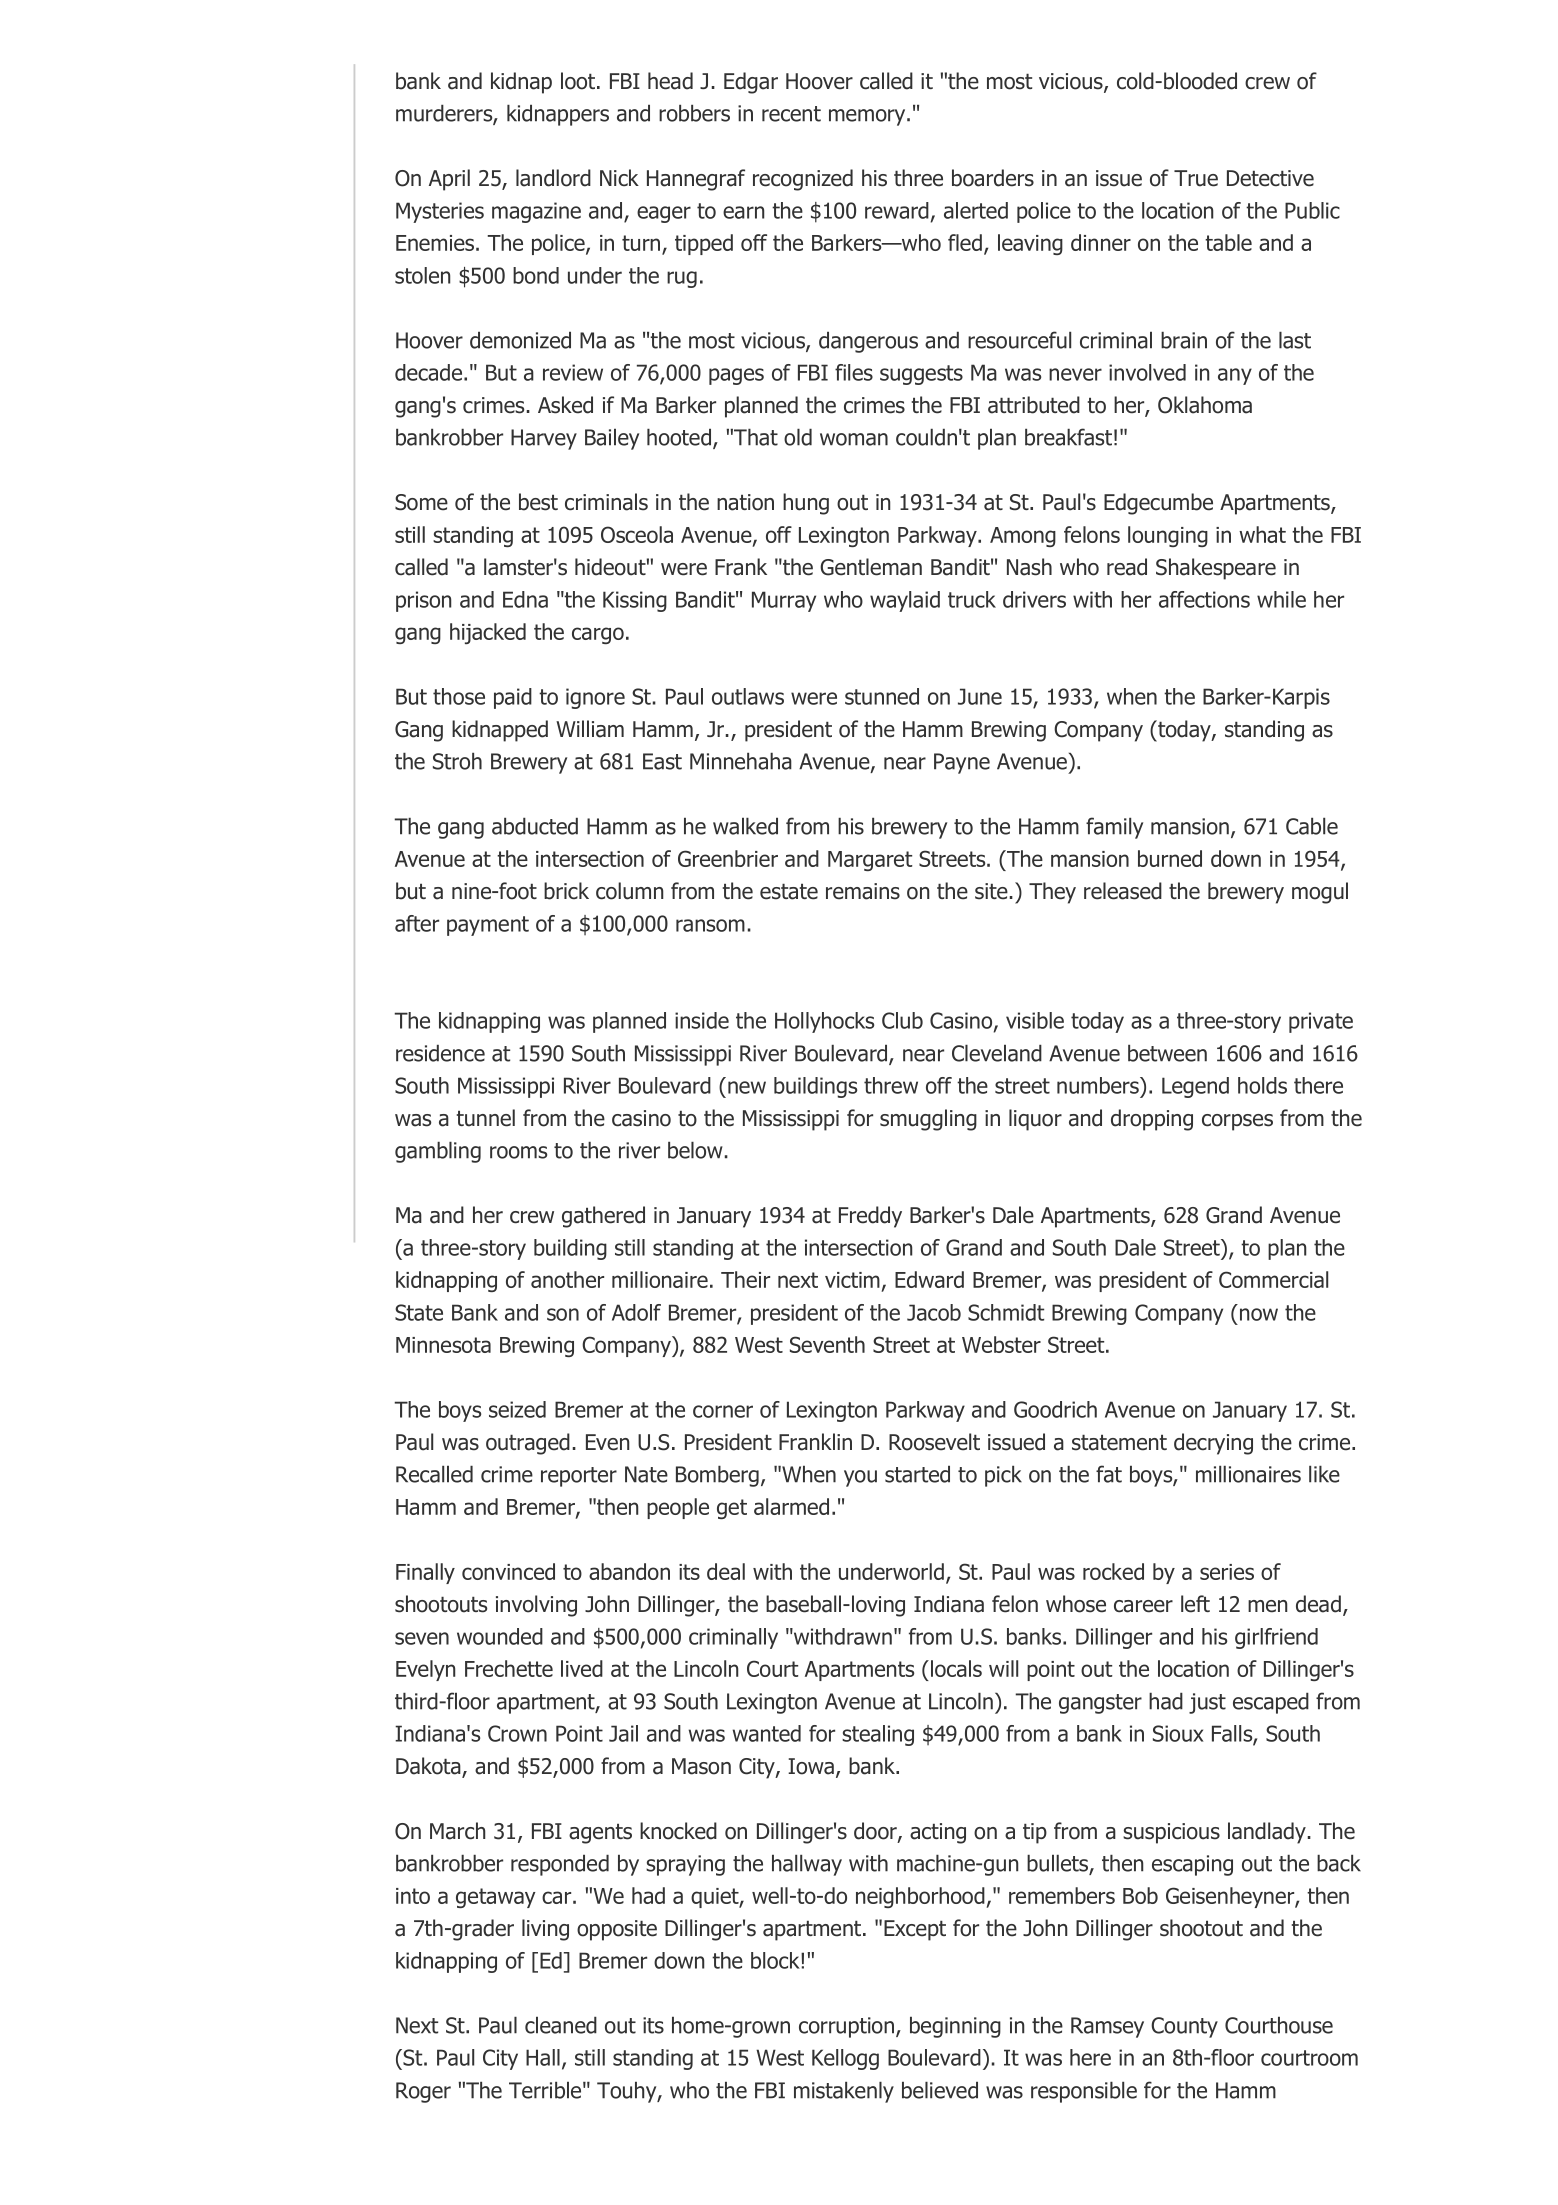  What do you see at coordinates (518, 1152) in the document?
I see `rooms` at bounding box center [518, 1152].
